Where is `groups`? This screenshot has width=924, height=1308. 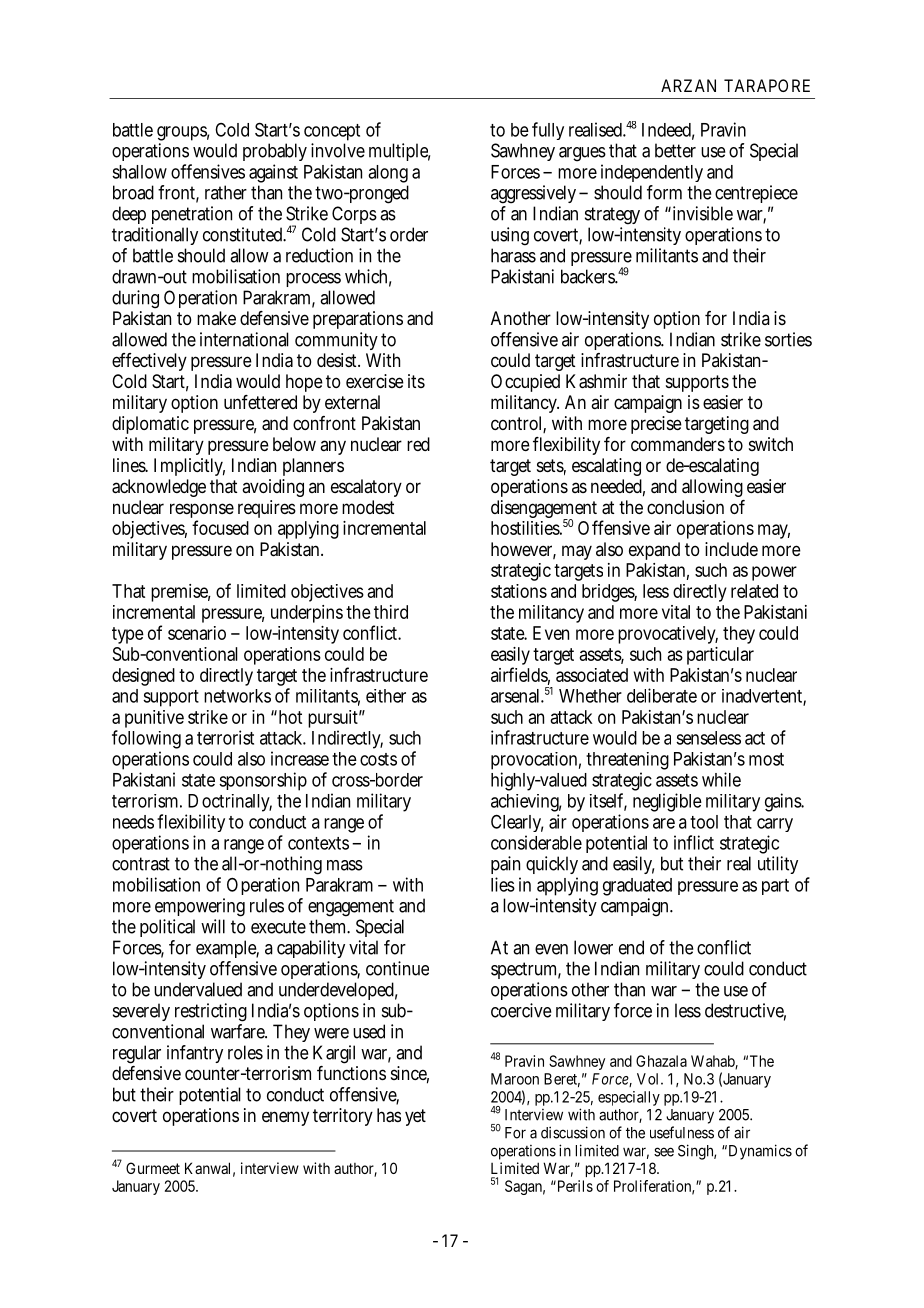
groups is located at coordinates (183, 135).
